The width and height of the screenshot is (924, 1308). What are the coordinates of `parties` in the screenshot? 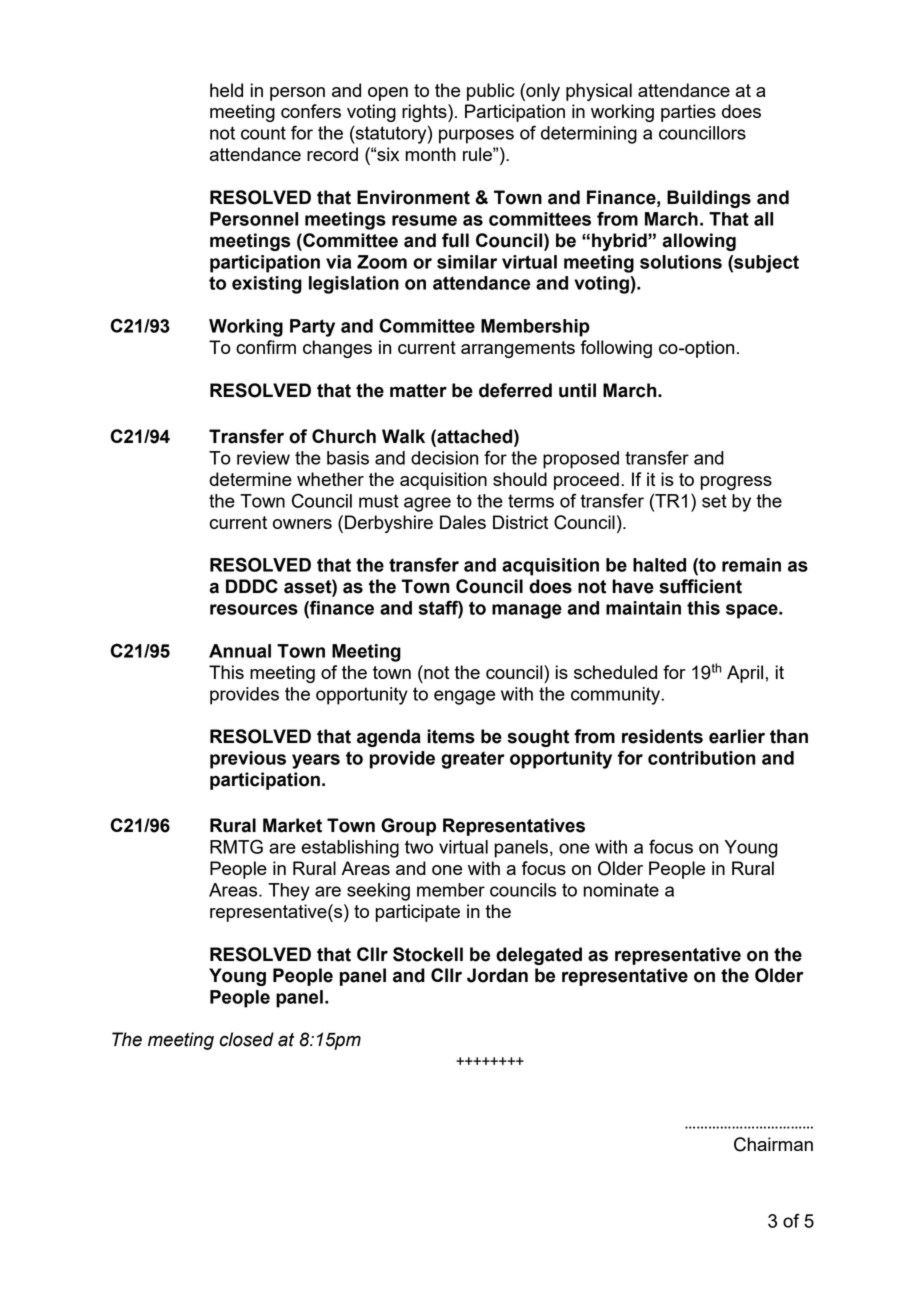 It's located at (688, 113).
